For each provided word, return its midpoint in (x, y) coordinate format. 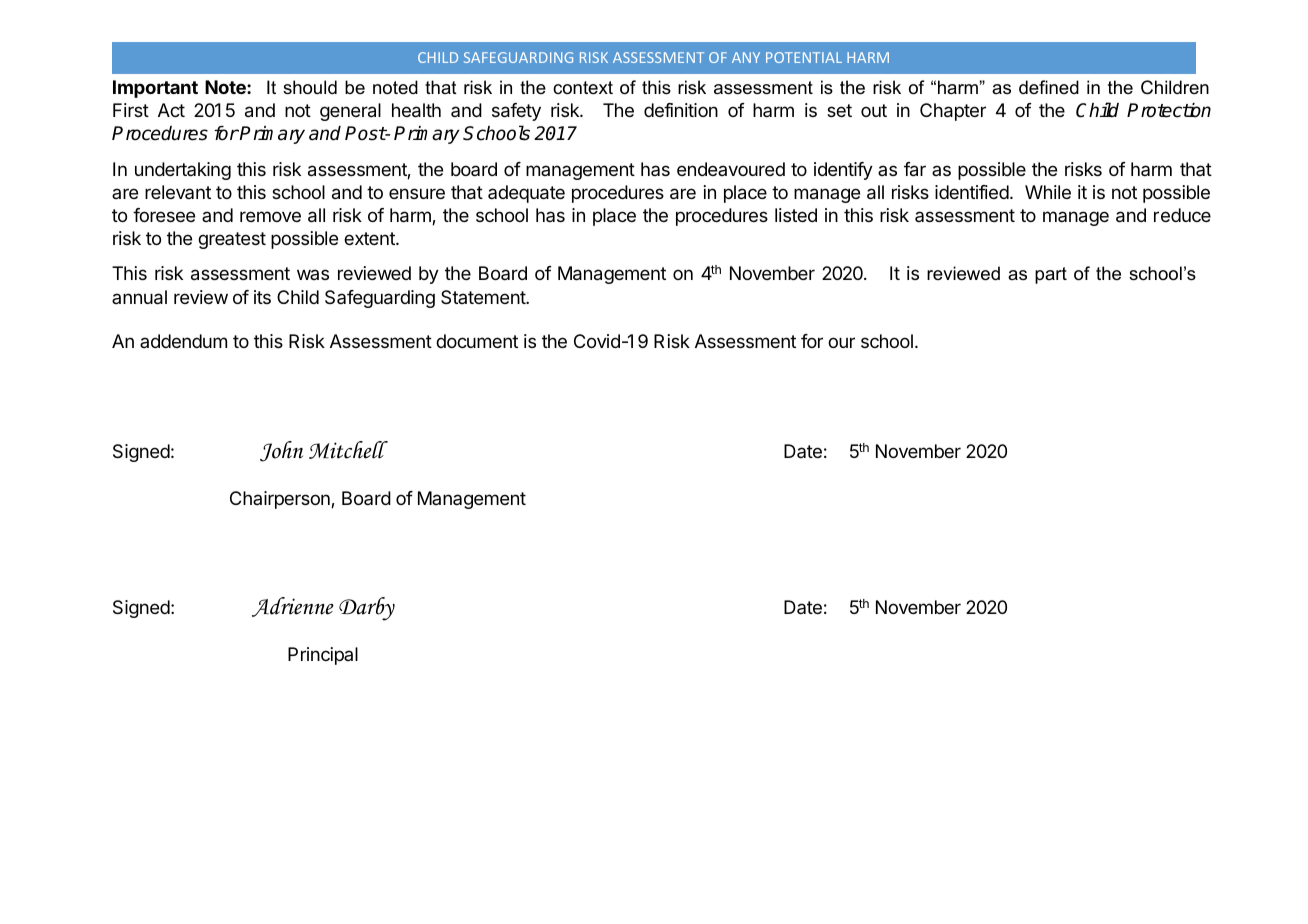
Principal (323, 656)
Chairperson (281, 500)
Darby (367, 609)
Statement (484, 297)
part (1051, 275)
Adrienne (293, 607)
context (583, 88)
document (477, 341)
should (310, 87)
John (281, 451)
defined (1049, 87)
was (313, 274)
